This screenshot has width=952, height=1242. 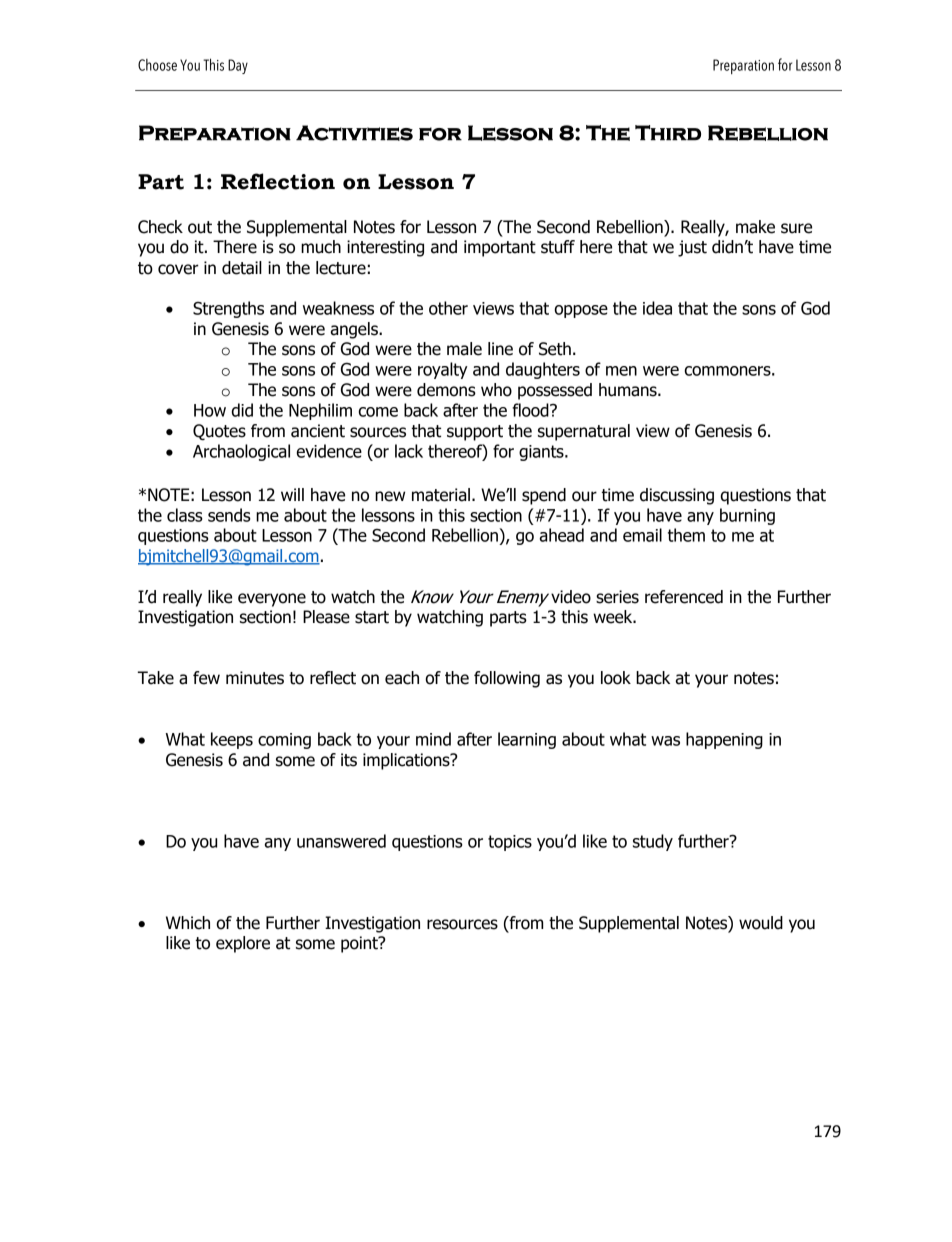 What do you see at coordinates (354, 133) in the screenshot?
I see `Activities` at bounding box center [354, 133].
